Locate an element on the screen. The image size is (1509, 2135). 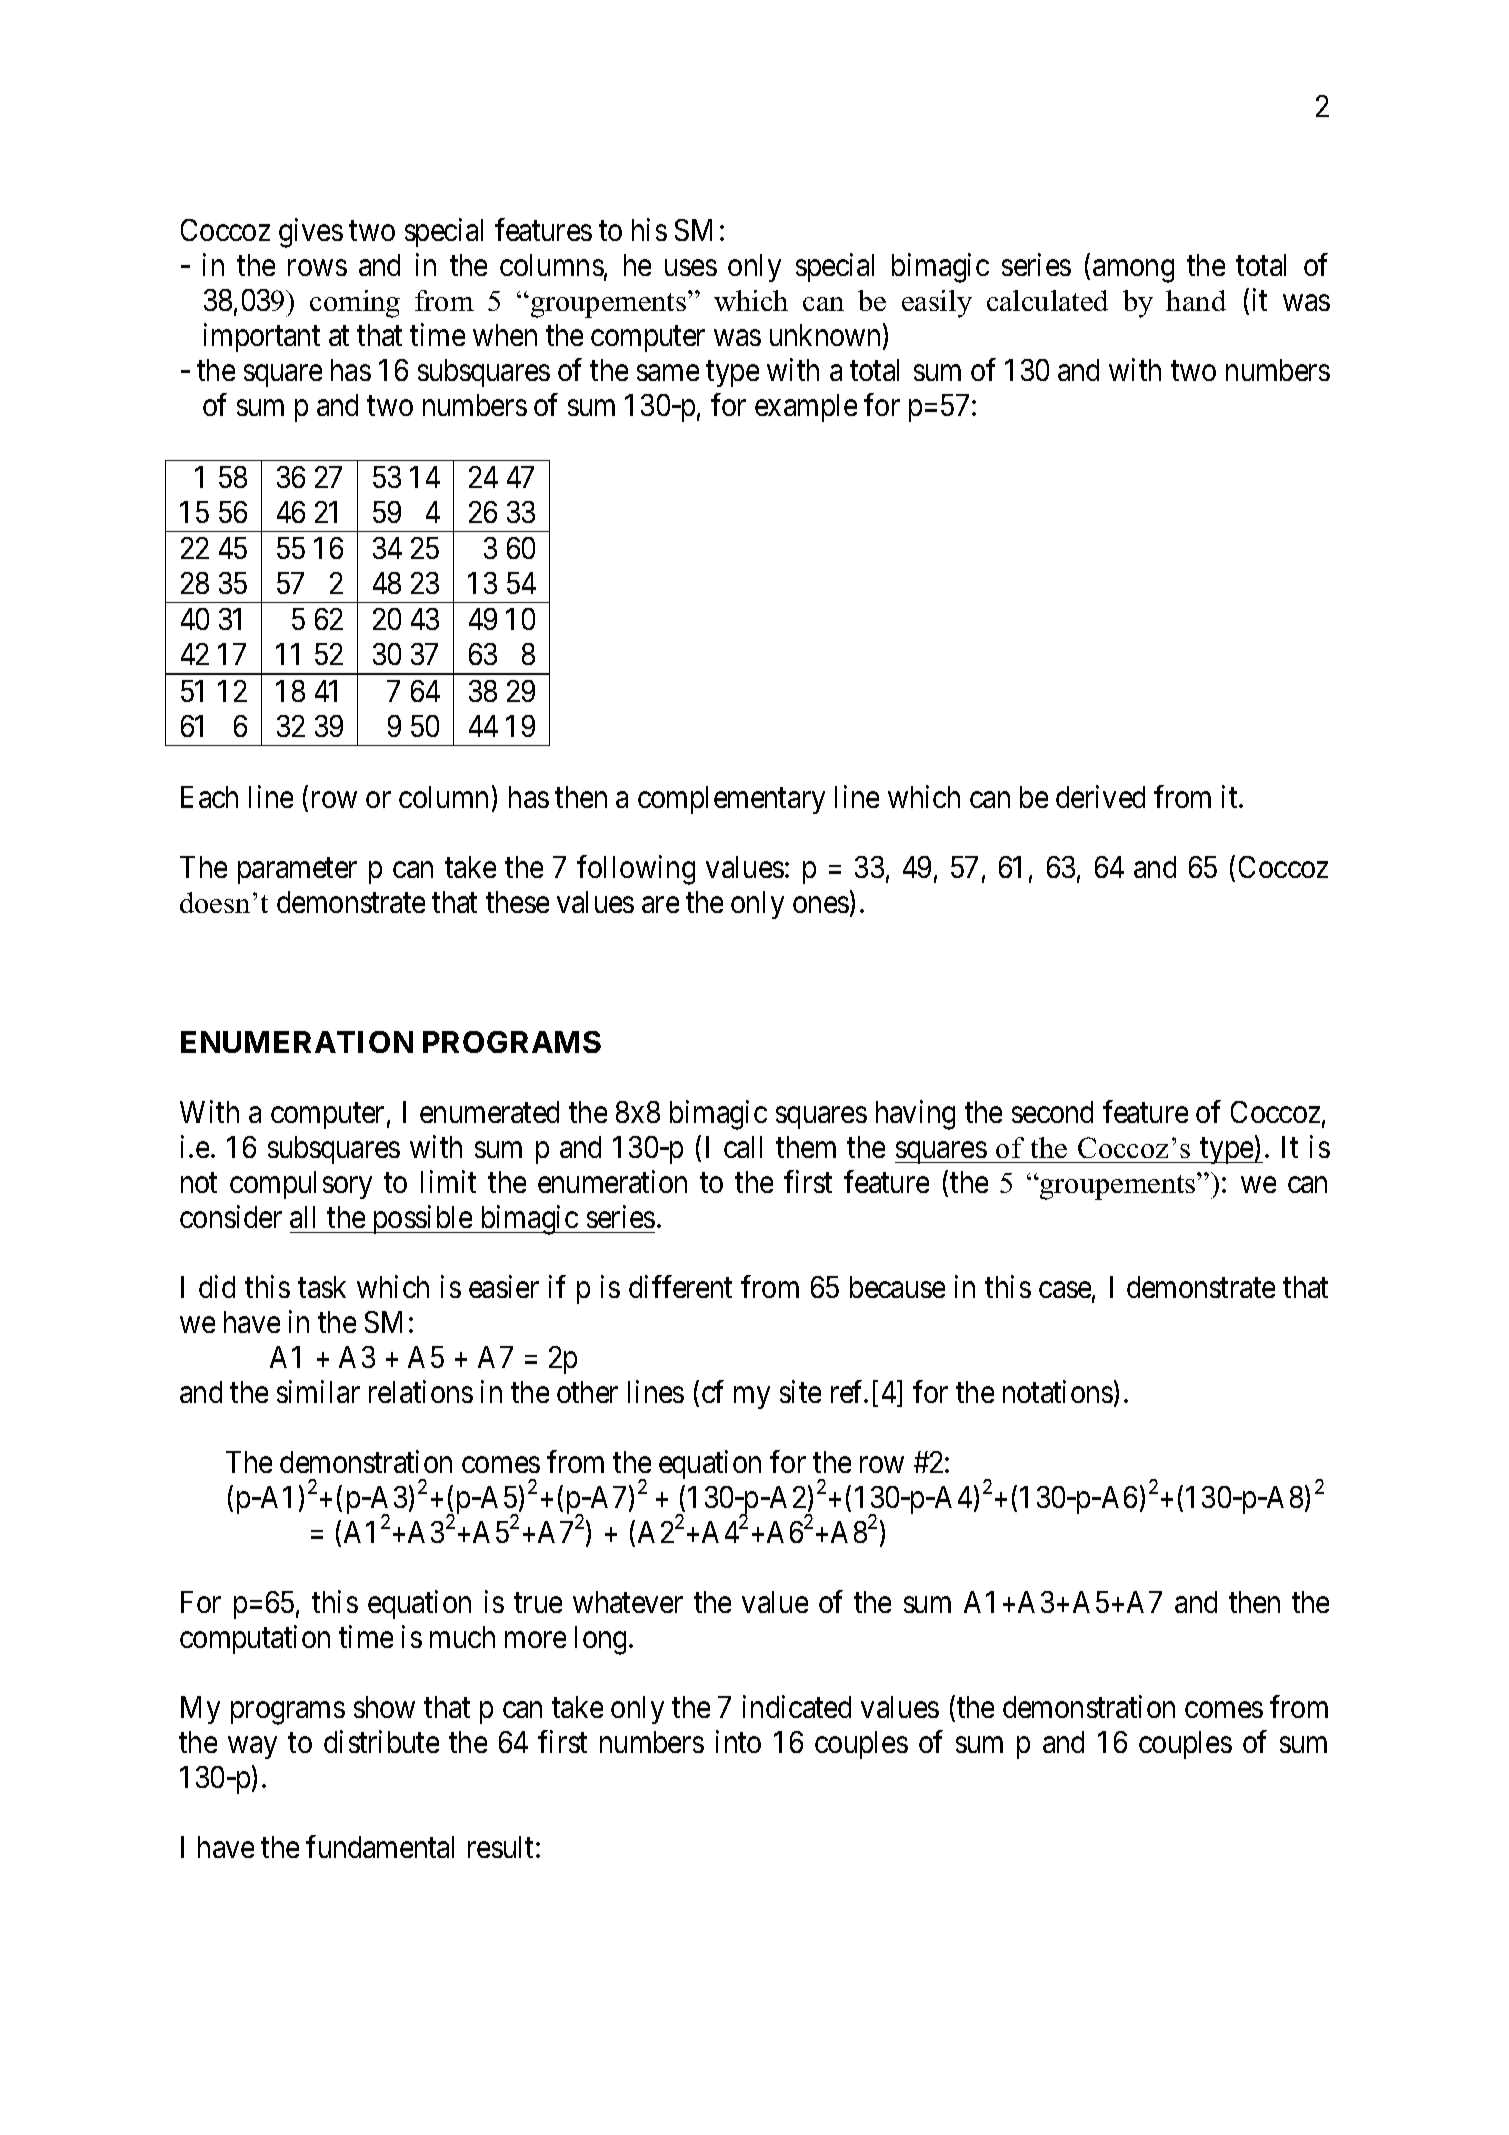
derived is located at coordinates (1100, 796).
